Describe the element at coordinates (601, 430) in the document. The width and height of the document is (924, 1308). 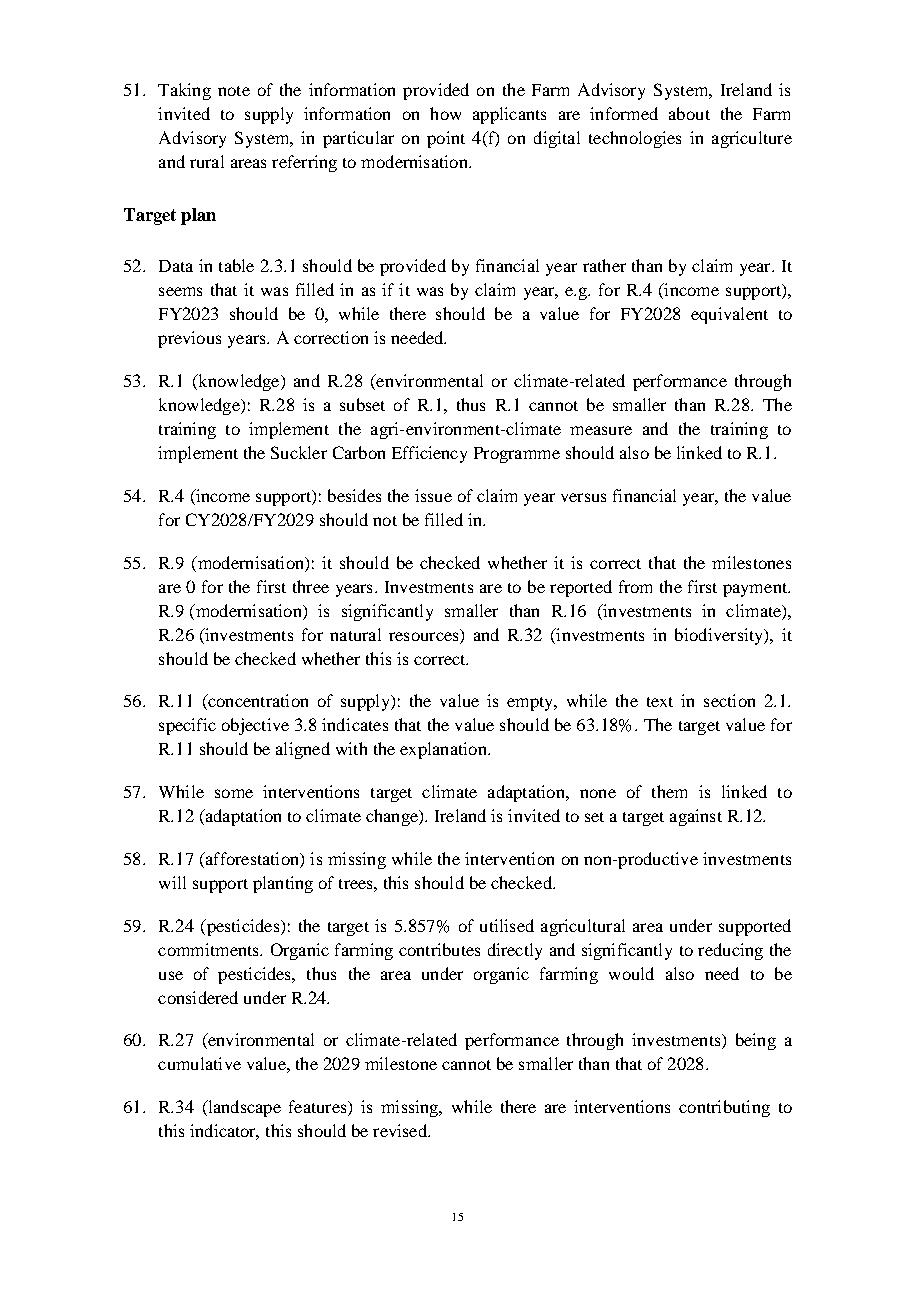
I see `measure` at that location.
